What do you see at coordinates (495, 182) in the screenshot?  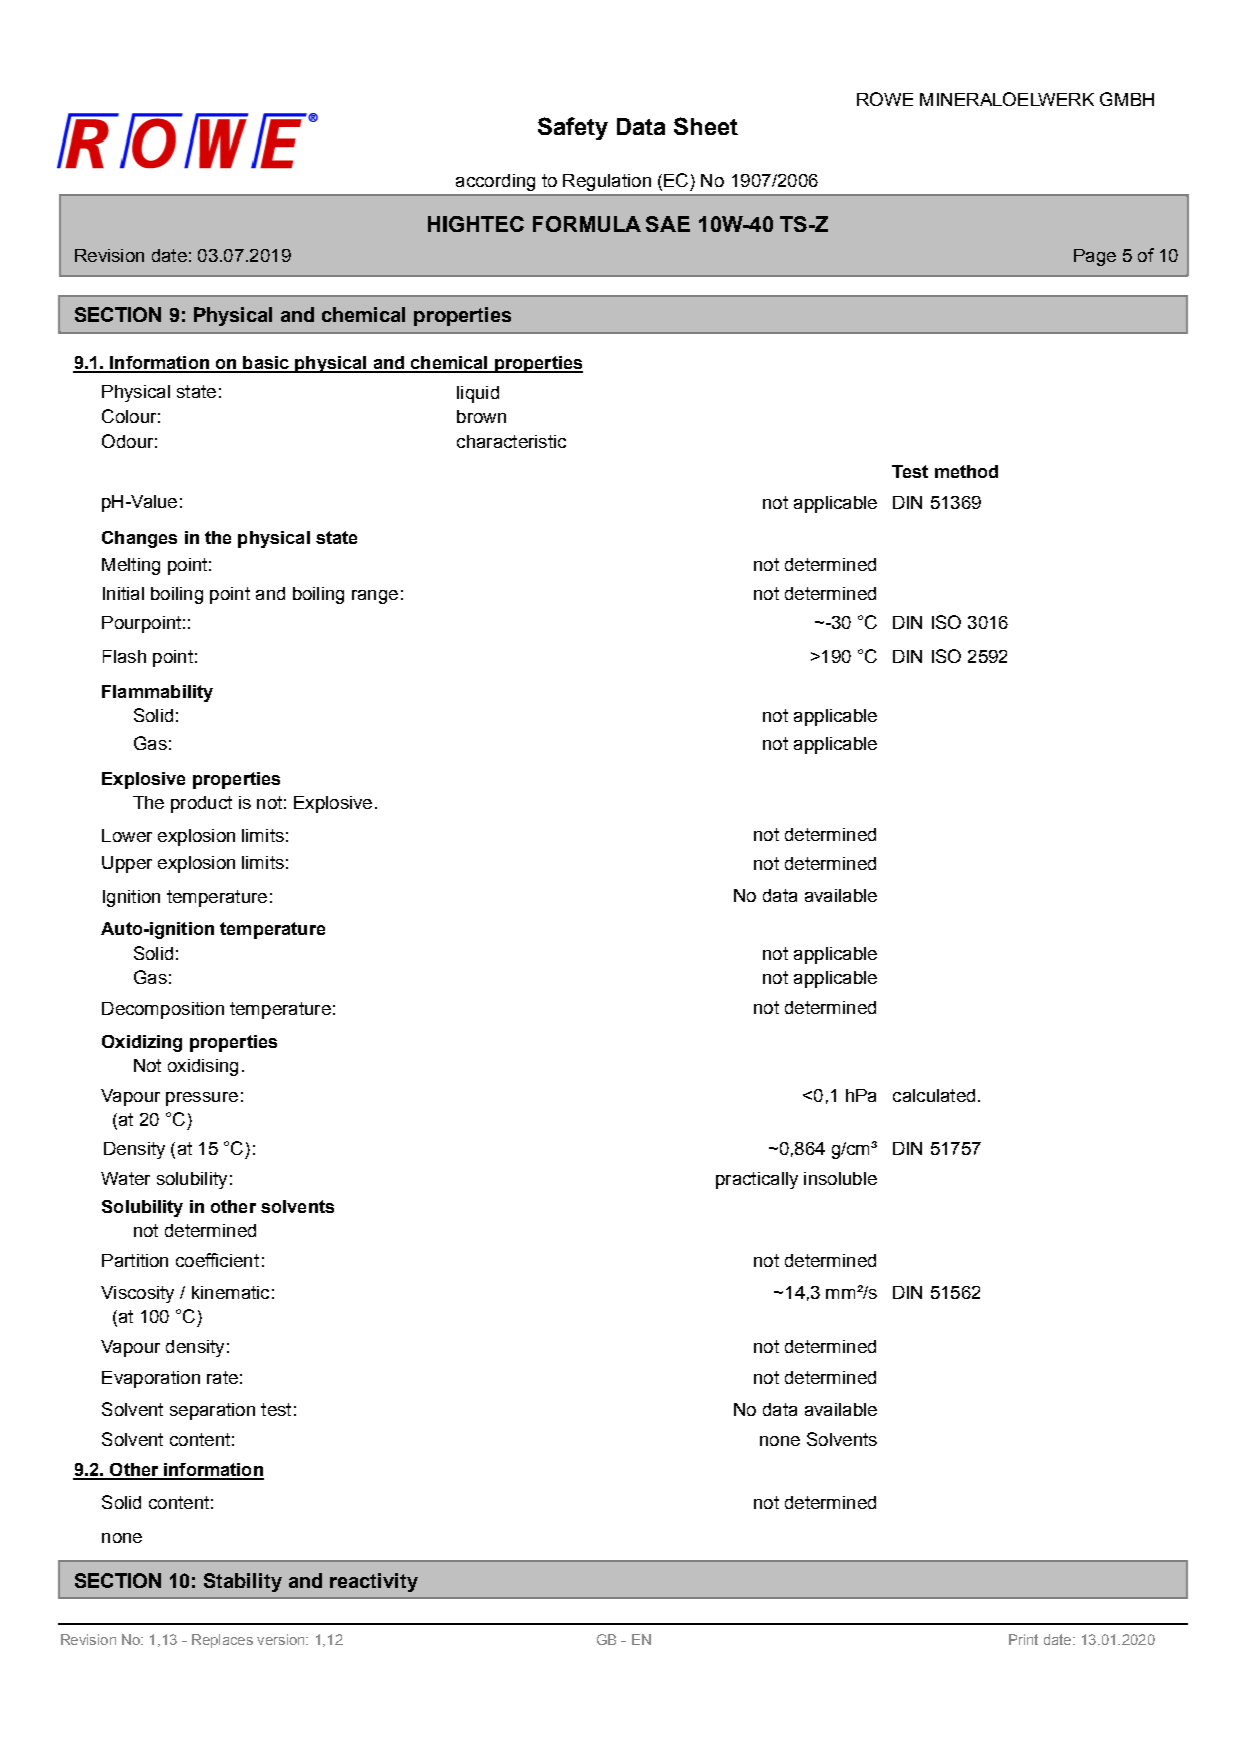 I see `according` at bounding box center [495, 182].
